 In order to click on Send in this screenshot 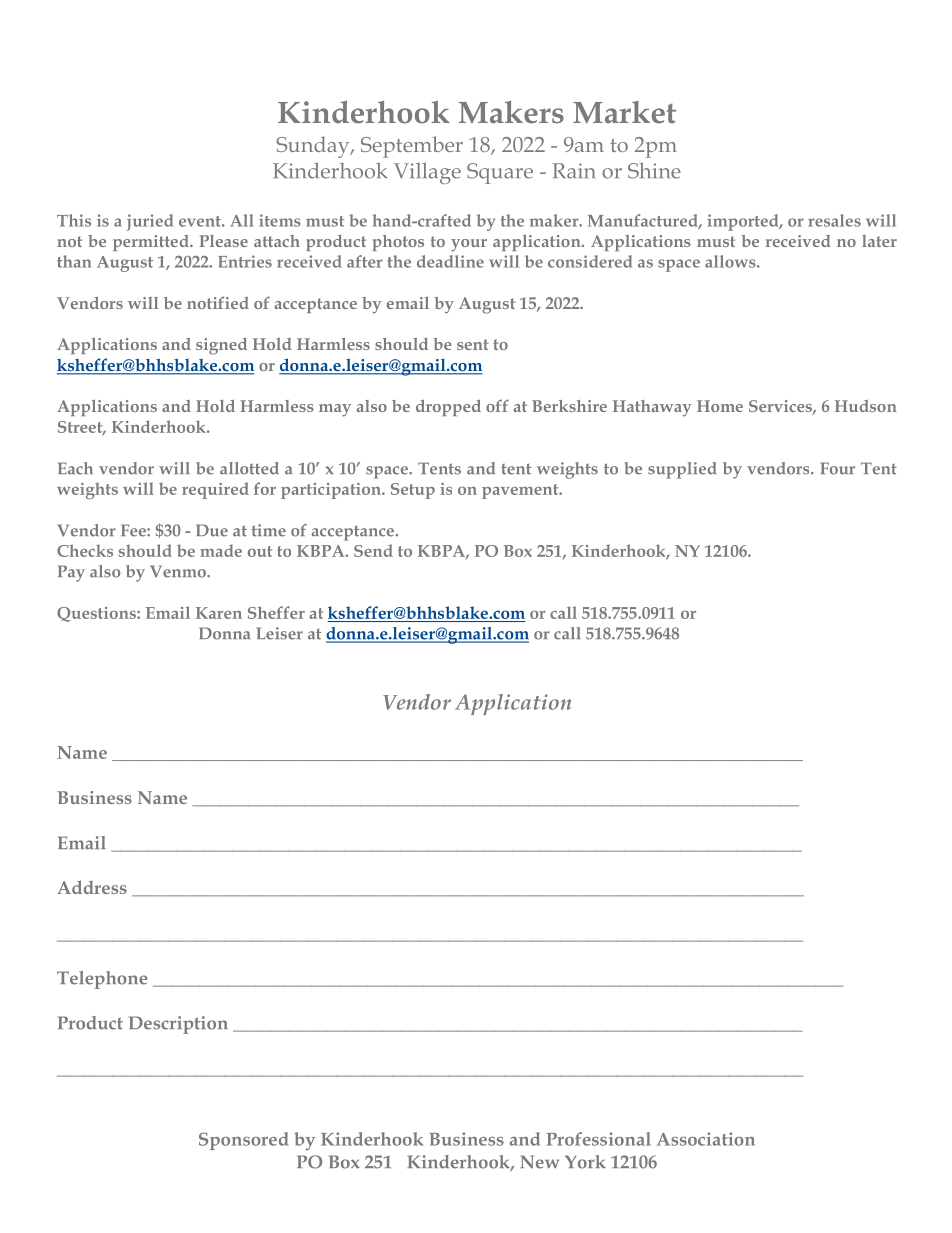, I will do `click(373, 550)`.
